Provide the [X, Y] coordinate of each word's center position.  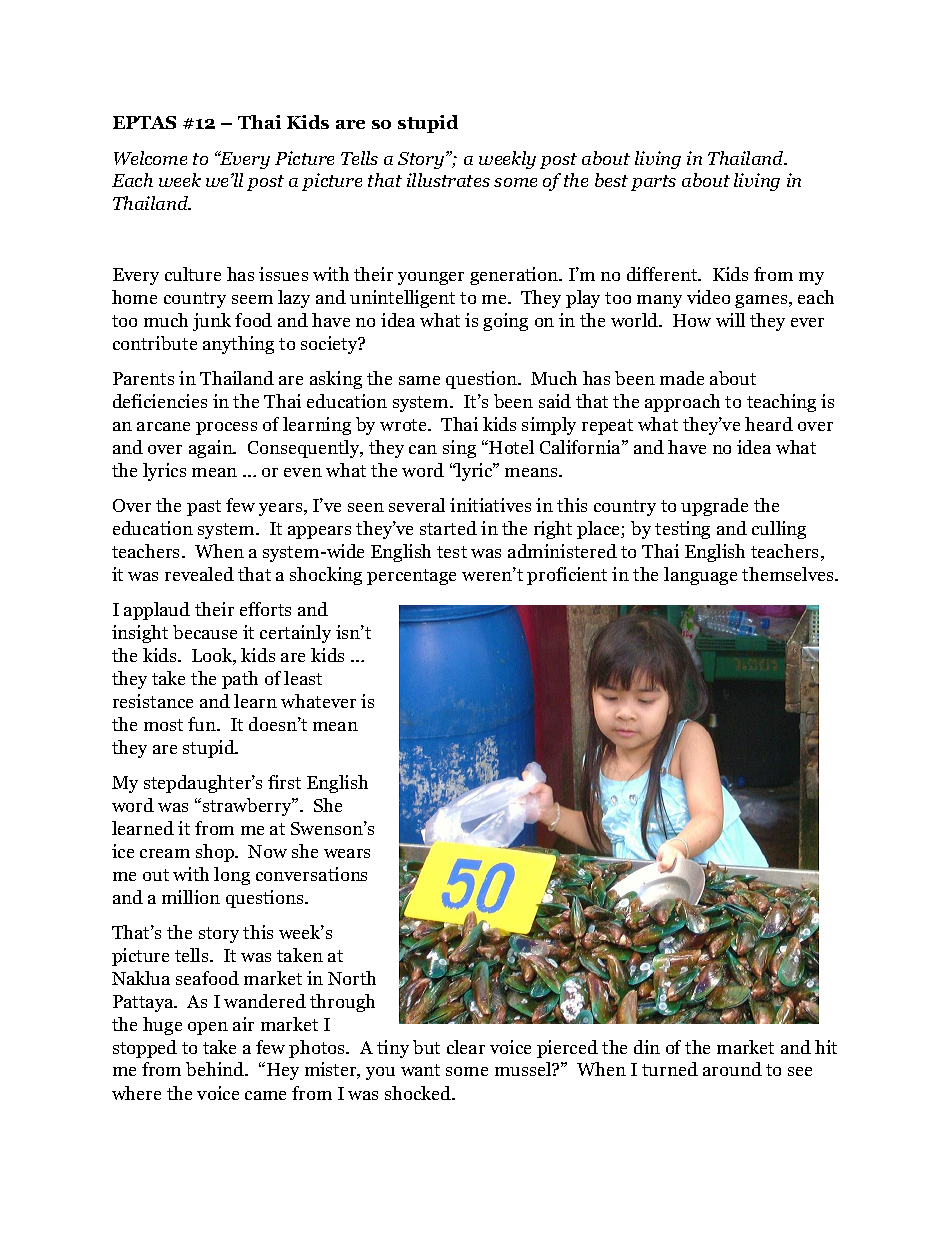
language [700, 576]
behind [216, 1069]
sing [459, 449]
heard [769, 424]
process [226, 428]
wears [347, 853]
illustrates [448, 180]
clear [466, 1047]
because [205, 632]
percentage [411, 577]
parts [653, 183]
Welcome [150, 158]
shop [216, 853]
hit [826, 1047]
